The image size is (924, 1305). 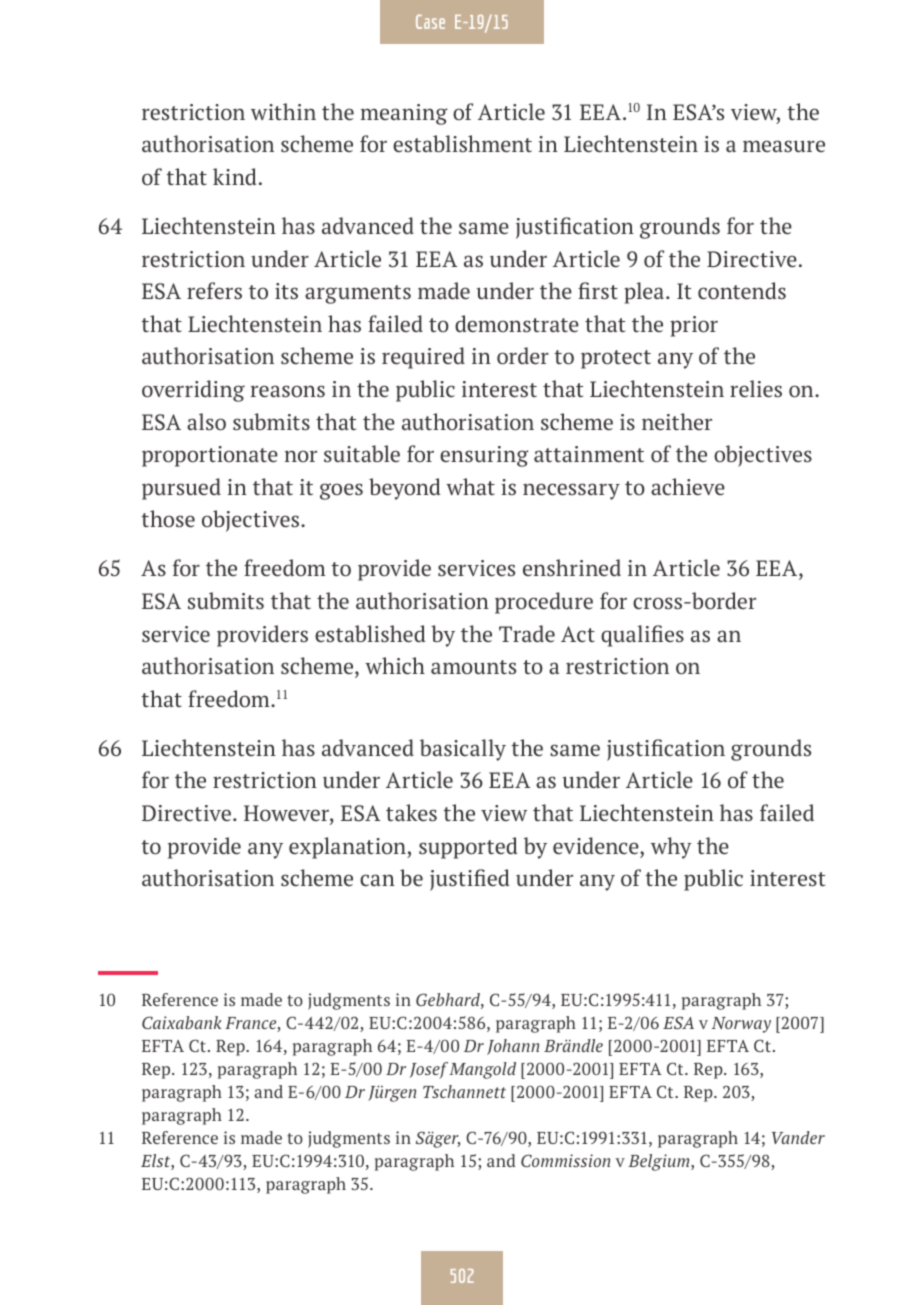 I want to click on proportionate, so click(x=210, y=456).
